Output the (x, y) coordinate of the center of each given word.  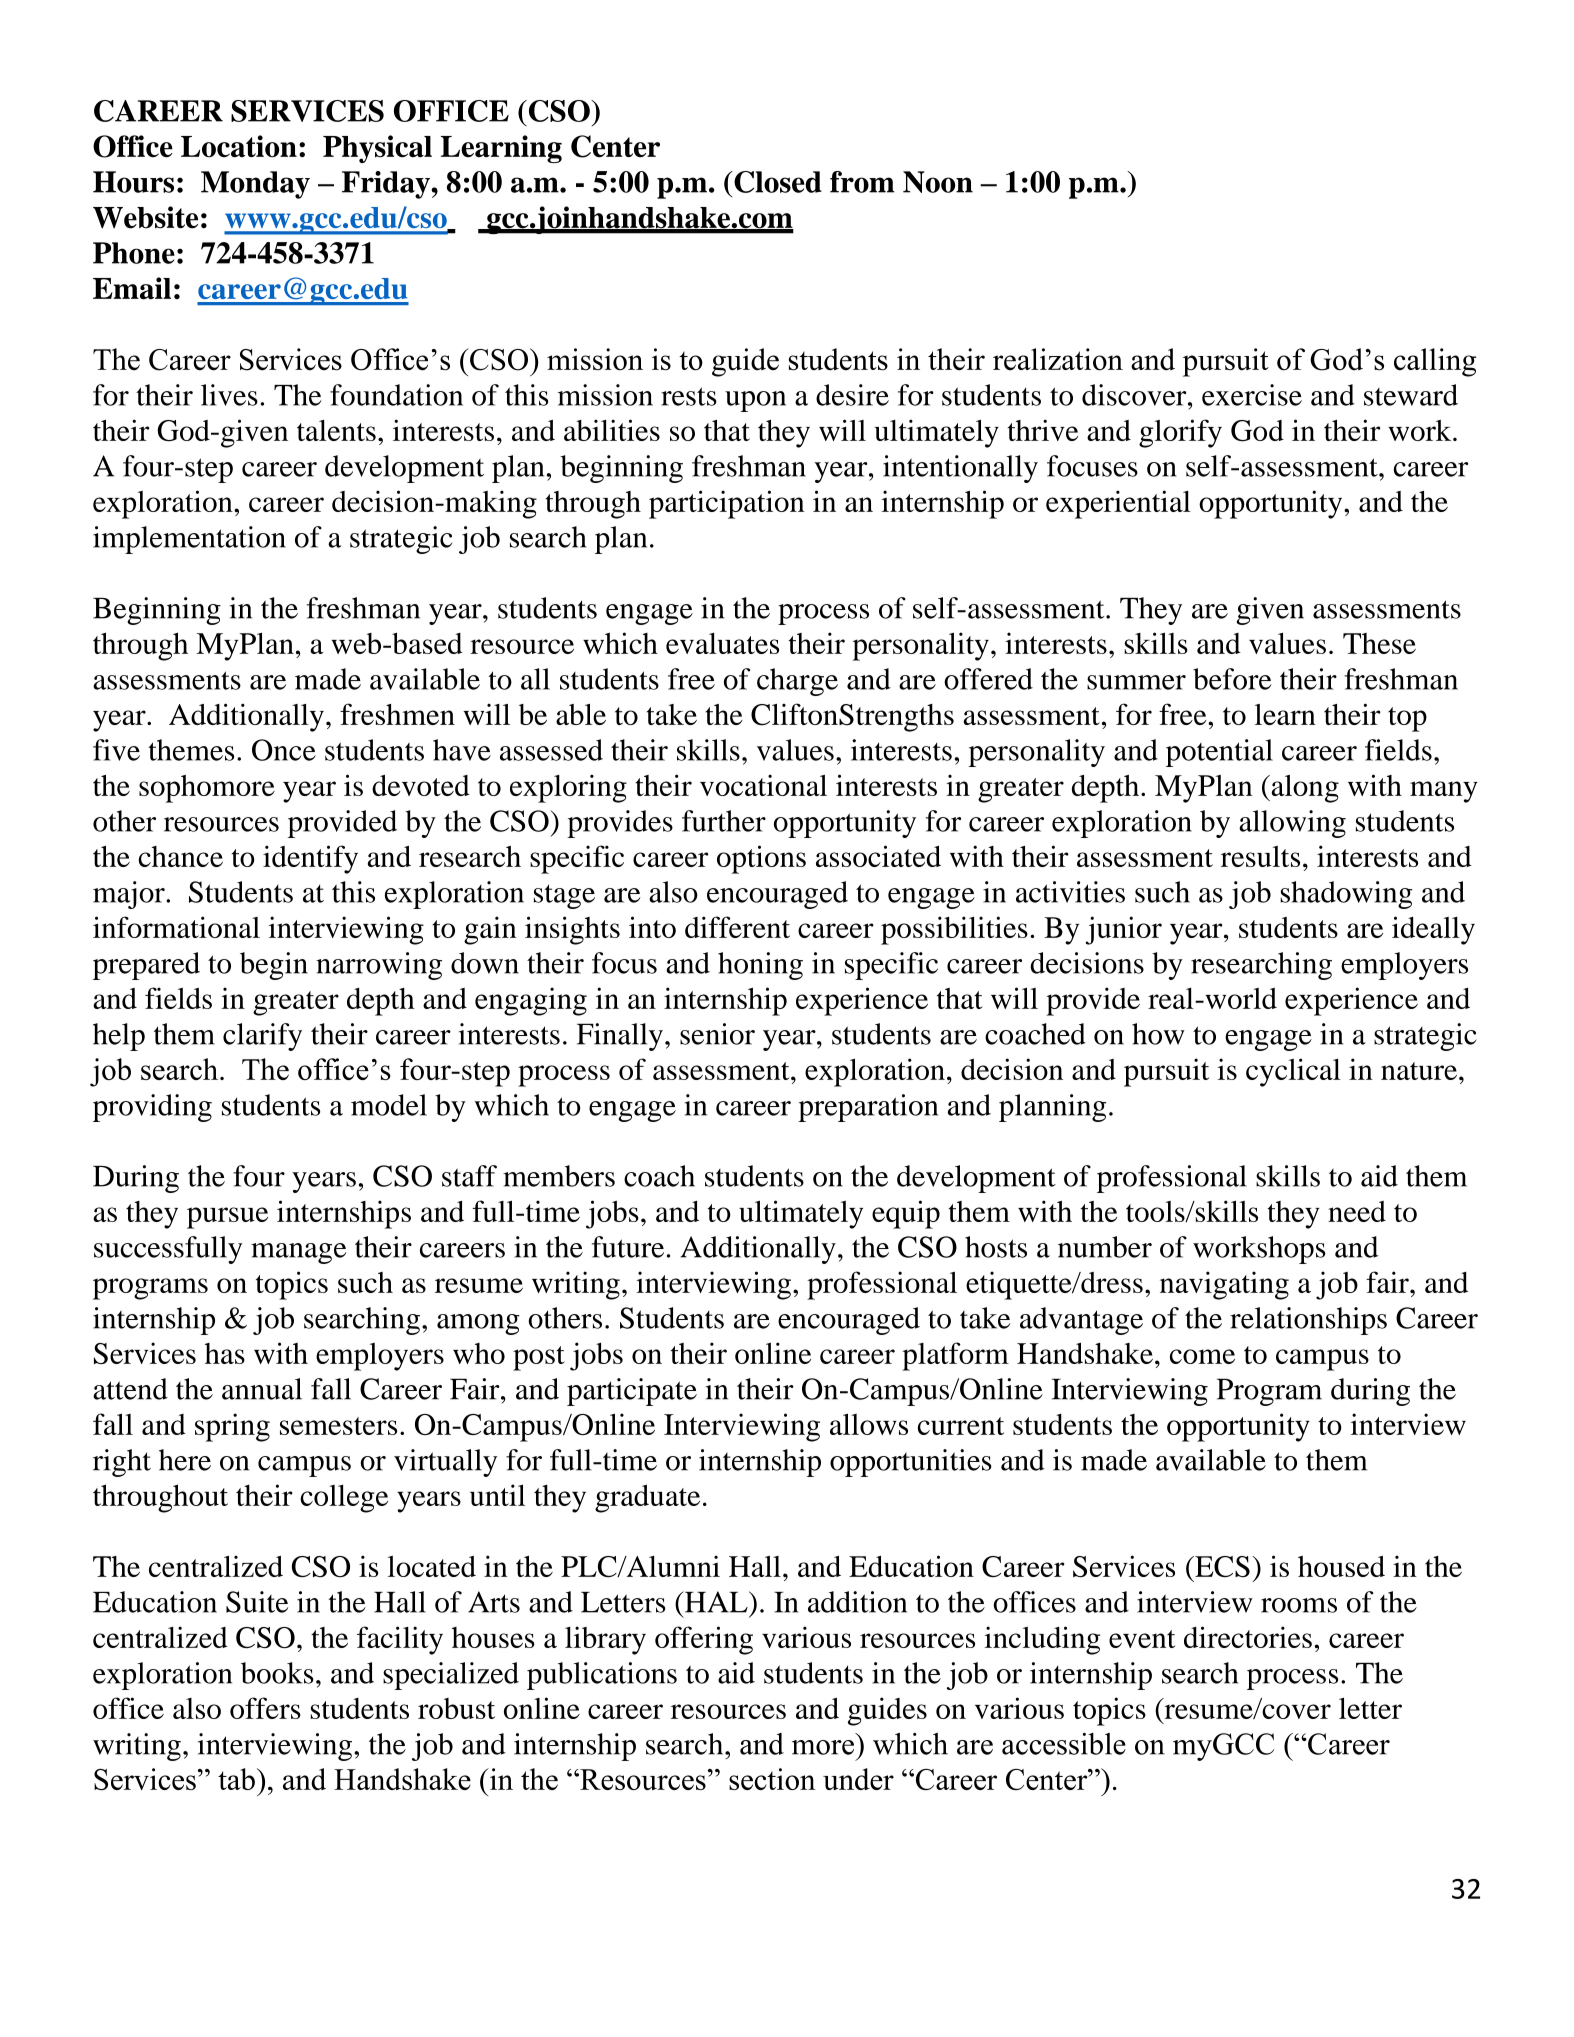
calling (1435, 362)
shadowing (1346, 895)
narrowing (379, 966)
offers (265, 1708)
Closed (777, 182)
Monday (255, 185)
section (772, 1779)
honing (760, 966)
